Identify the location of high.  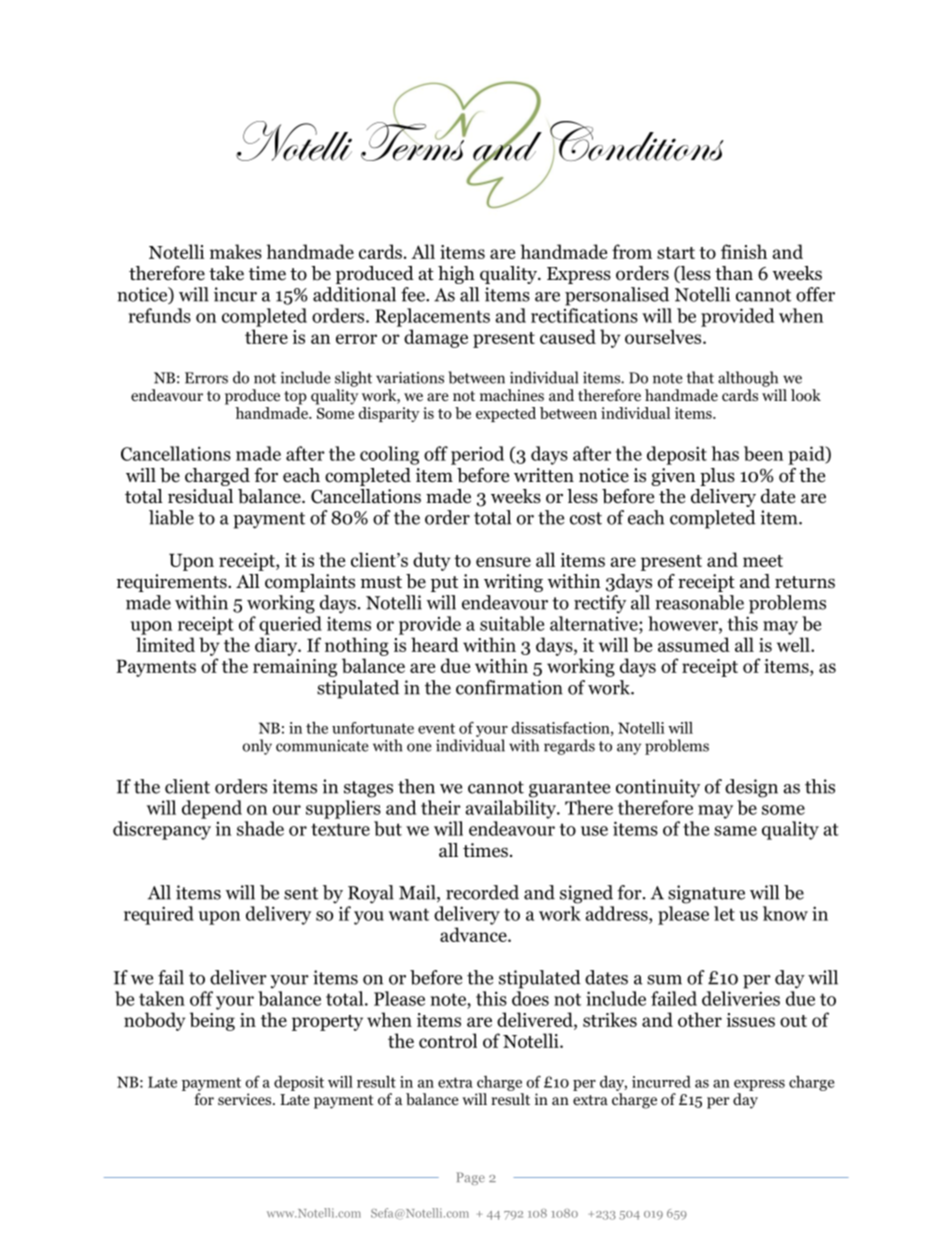
(456, 275).
